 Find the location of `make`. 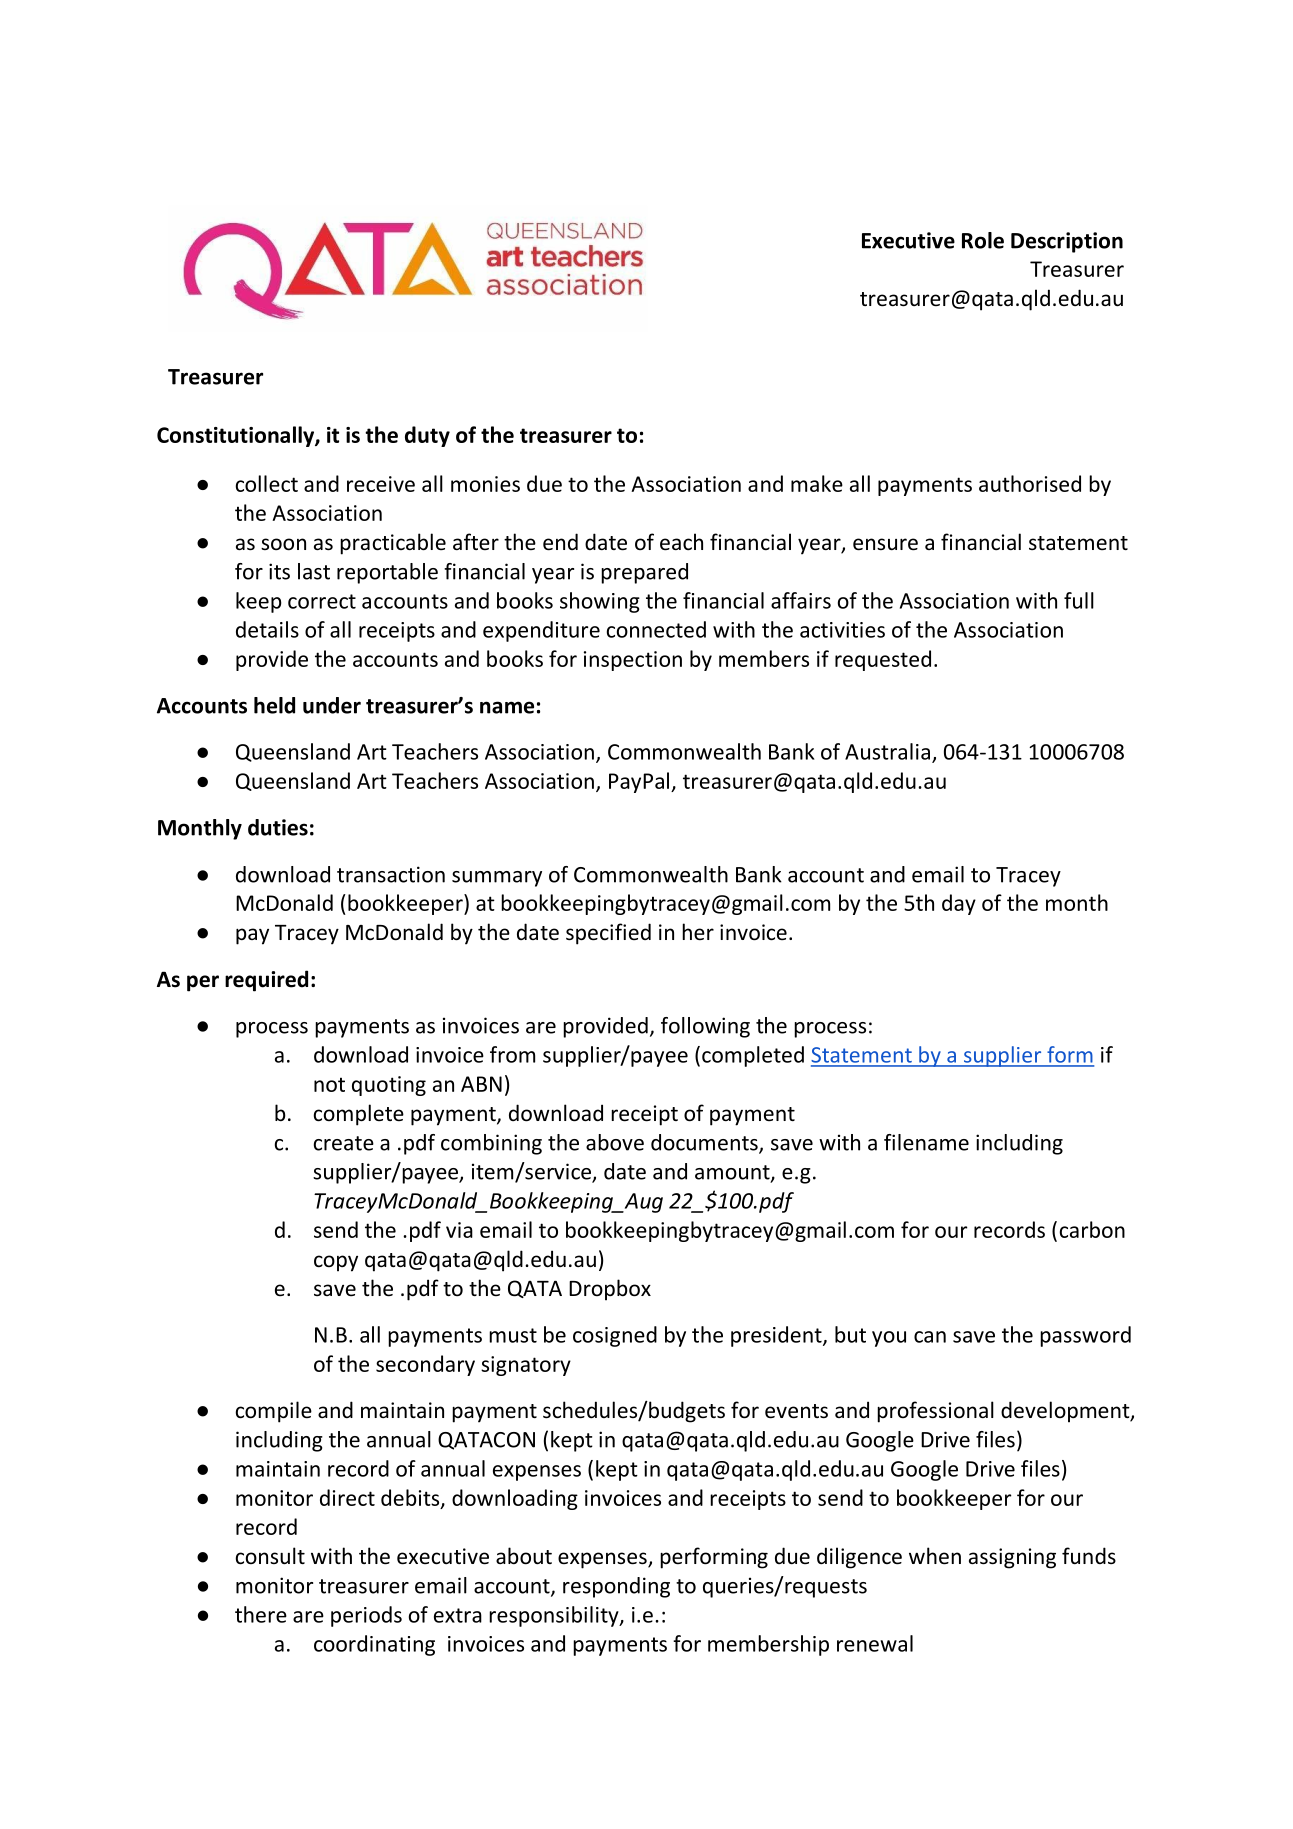

make is located at coordinates (817, 483).
